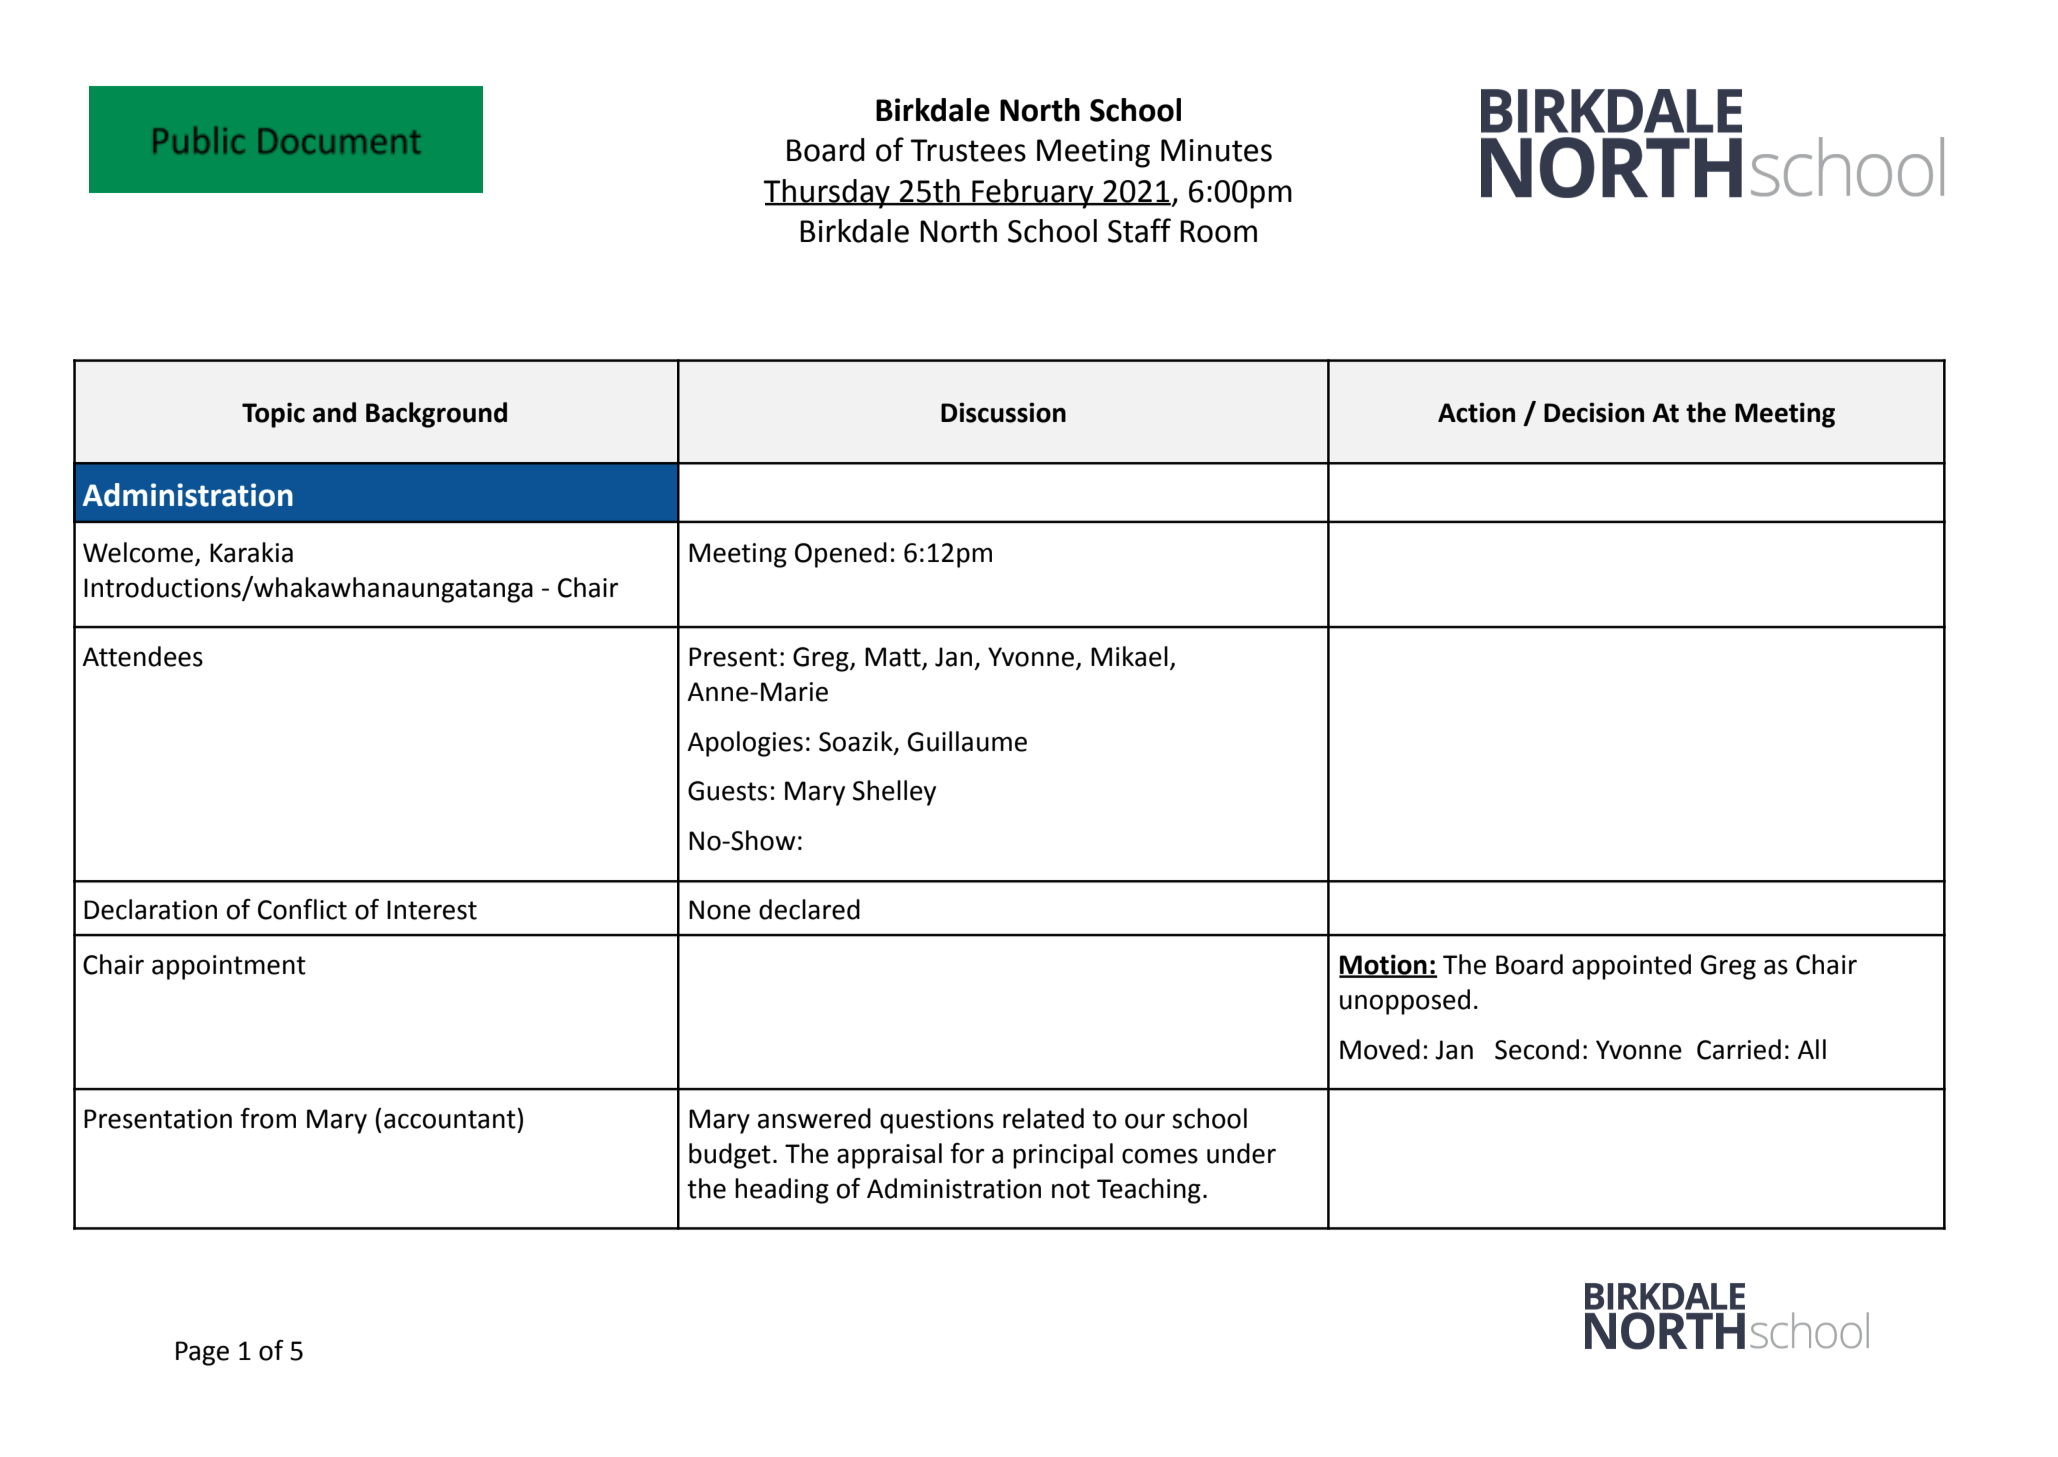  What do you see at coordinates (1216, 150) in the screenshot?
I see `Minutes` at bounding box center [1216, 150].
